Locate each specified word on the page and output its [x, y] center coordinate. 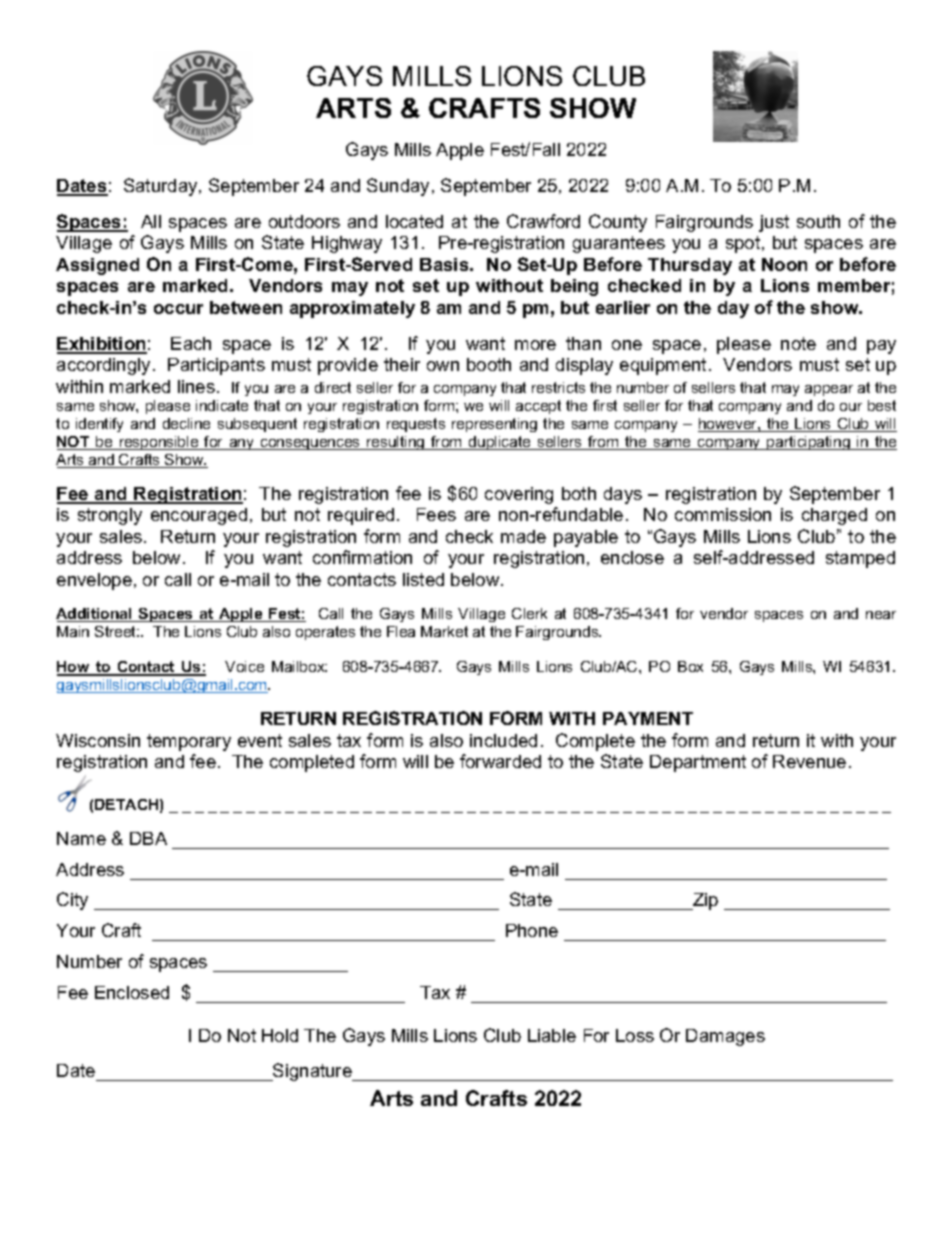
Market [444, 631]
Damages [725, 1037]
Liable [552, 1035]
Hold [280, 1035]
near [881, 615]
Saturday [162, 187]
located [414, 221]
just [774, 223]
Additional [95, 615]
